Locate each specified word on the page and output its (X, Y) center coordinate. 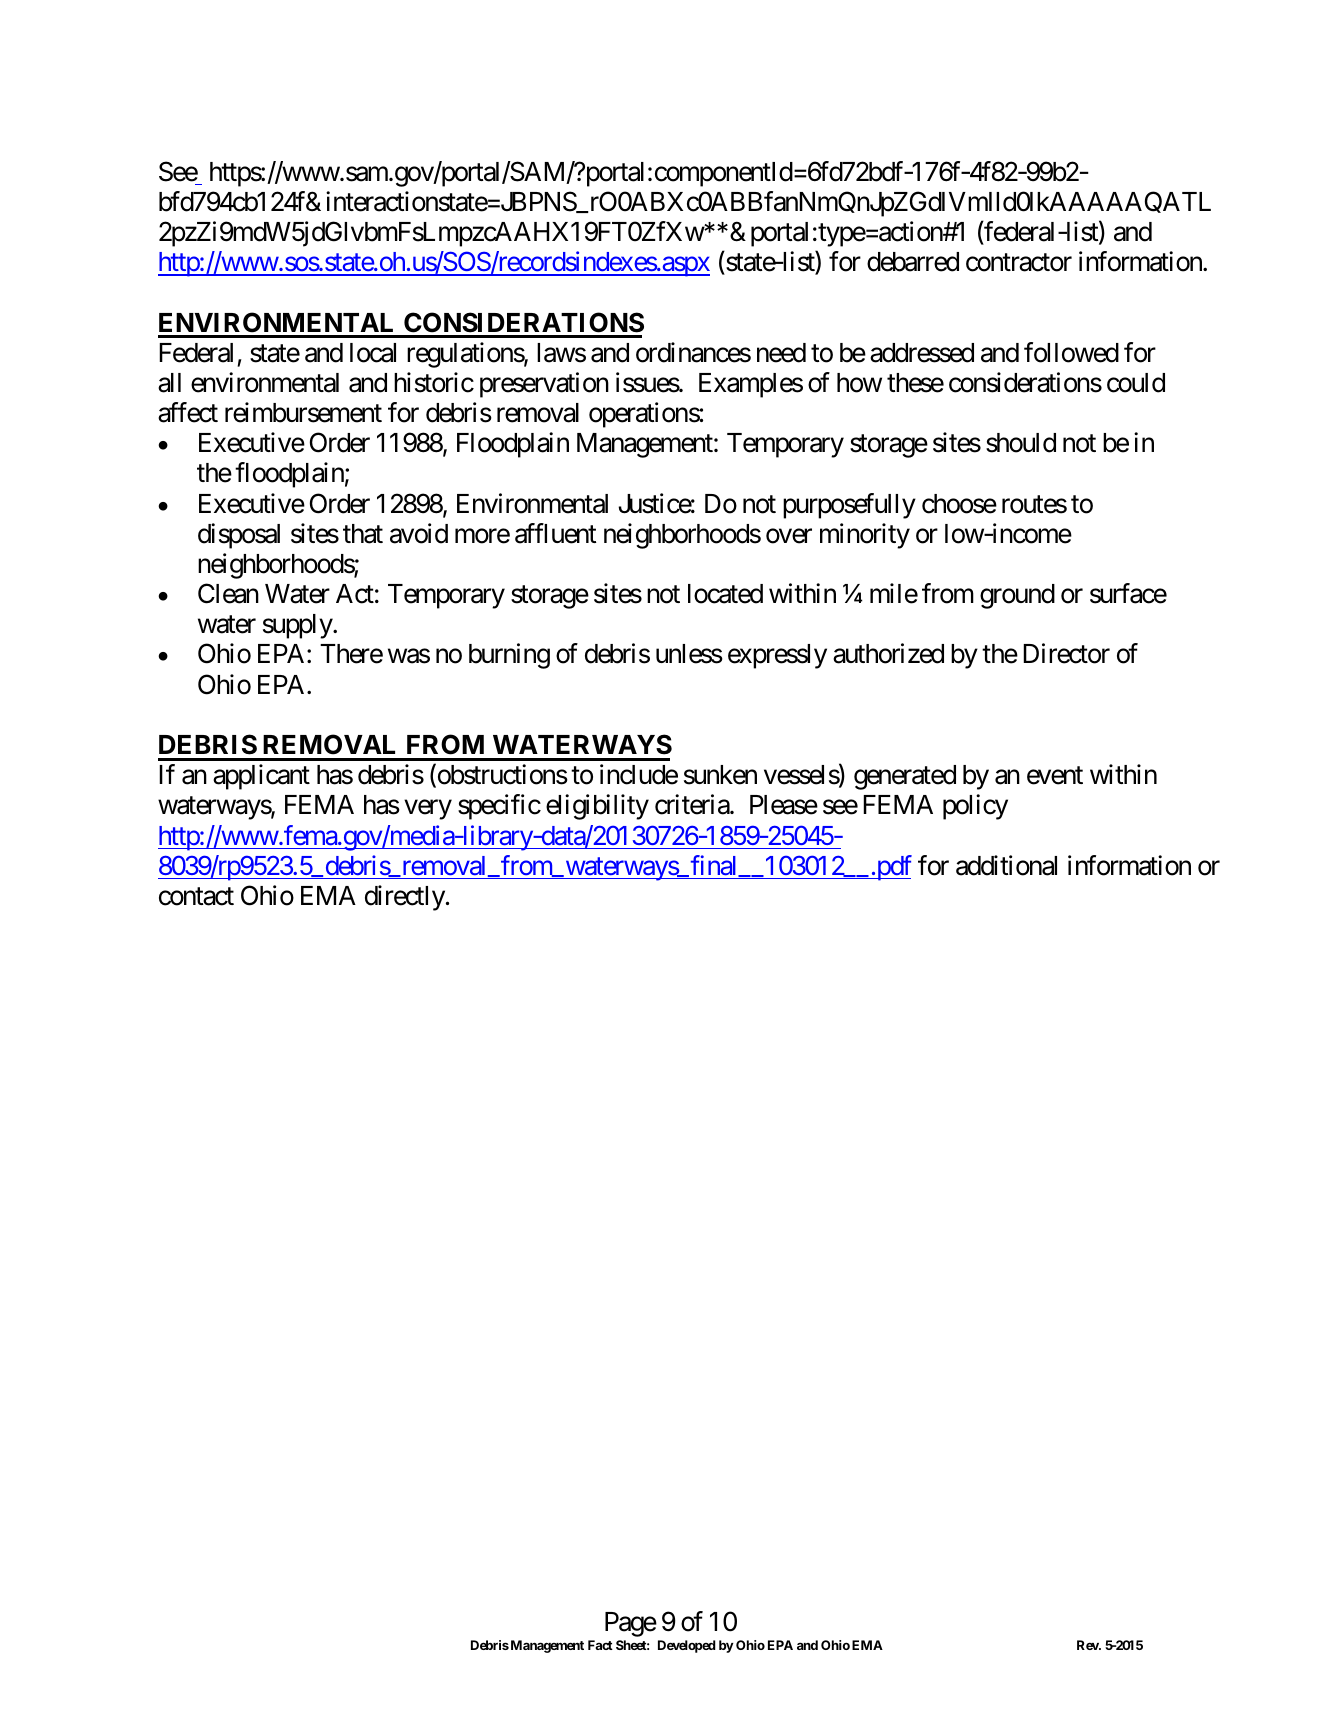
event (1055, 776)
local (373, 353)
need (781, 353)
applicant (261, 777)
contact (196, 897)
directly (405, 898)
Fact (600, 1645)
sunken (720, 775)
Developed (687, 1646)
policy (975, 807)
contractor (1019, 263)
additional (1006, 865)
